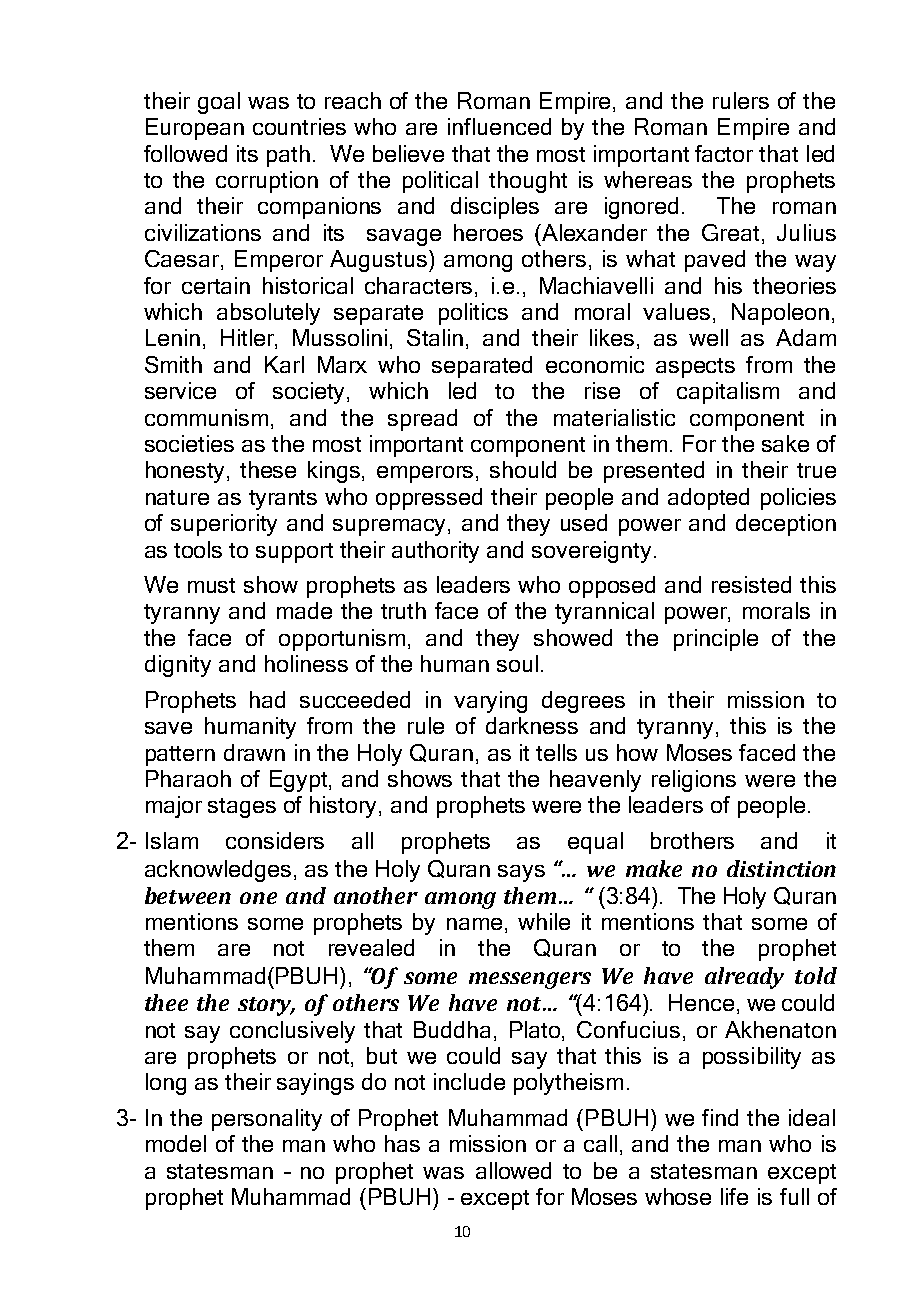 The height and width of the image is (1308, 924). Describe the element at coordinates (716, 640) in the image. I see `principle` at that location.
